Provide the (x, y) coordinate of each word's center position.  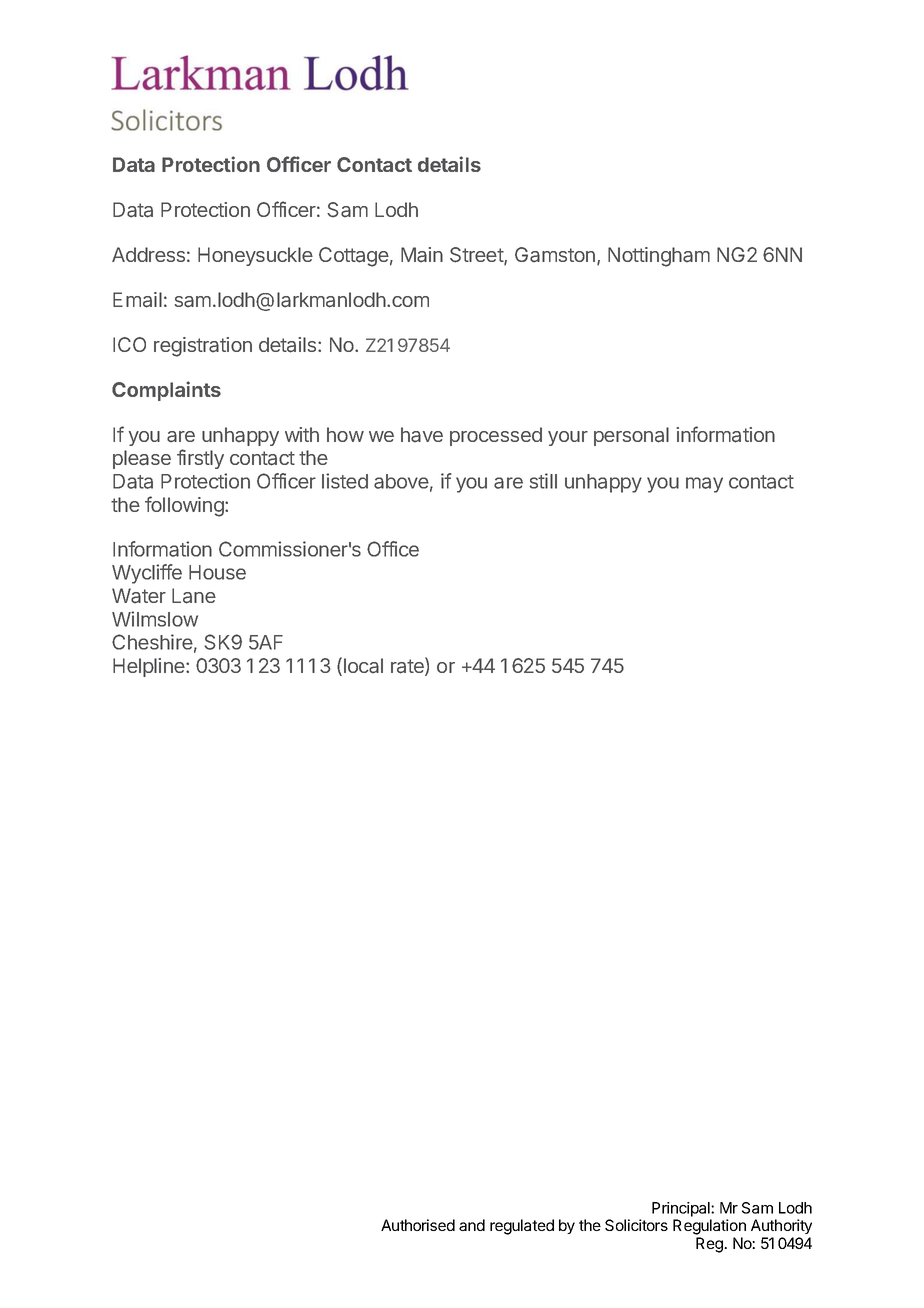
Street (477, 256)
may (704, 485)
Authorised (418, 1225)
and (472, 1225)
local (362, 666)
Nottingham (659, 257)
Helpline (150, 667)
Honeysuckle (255, 256)
